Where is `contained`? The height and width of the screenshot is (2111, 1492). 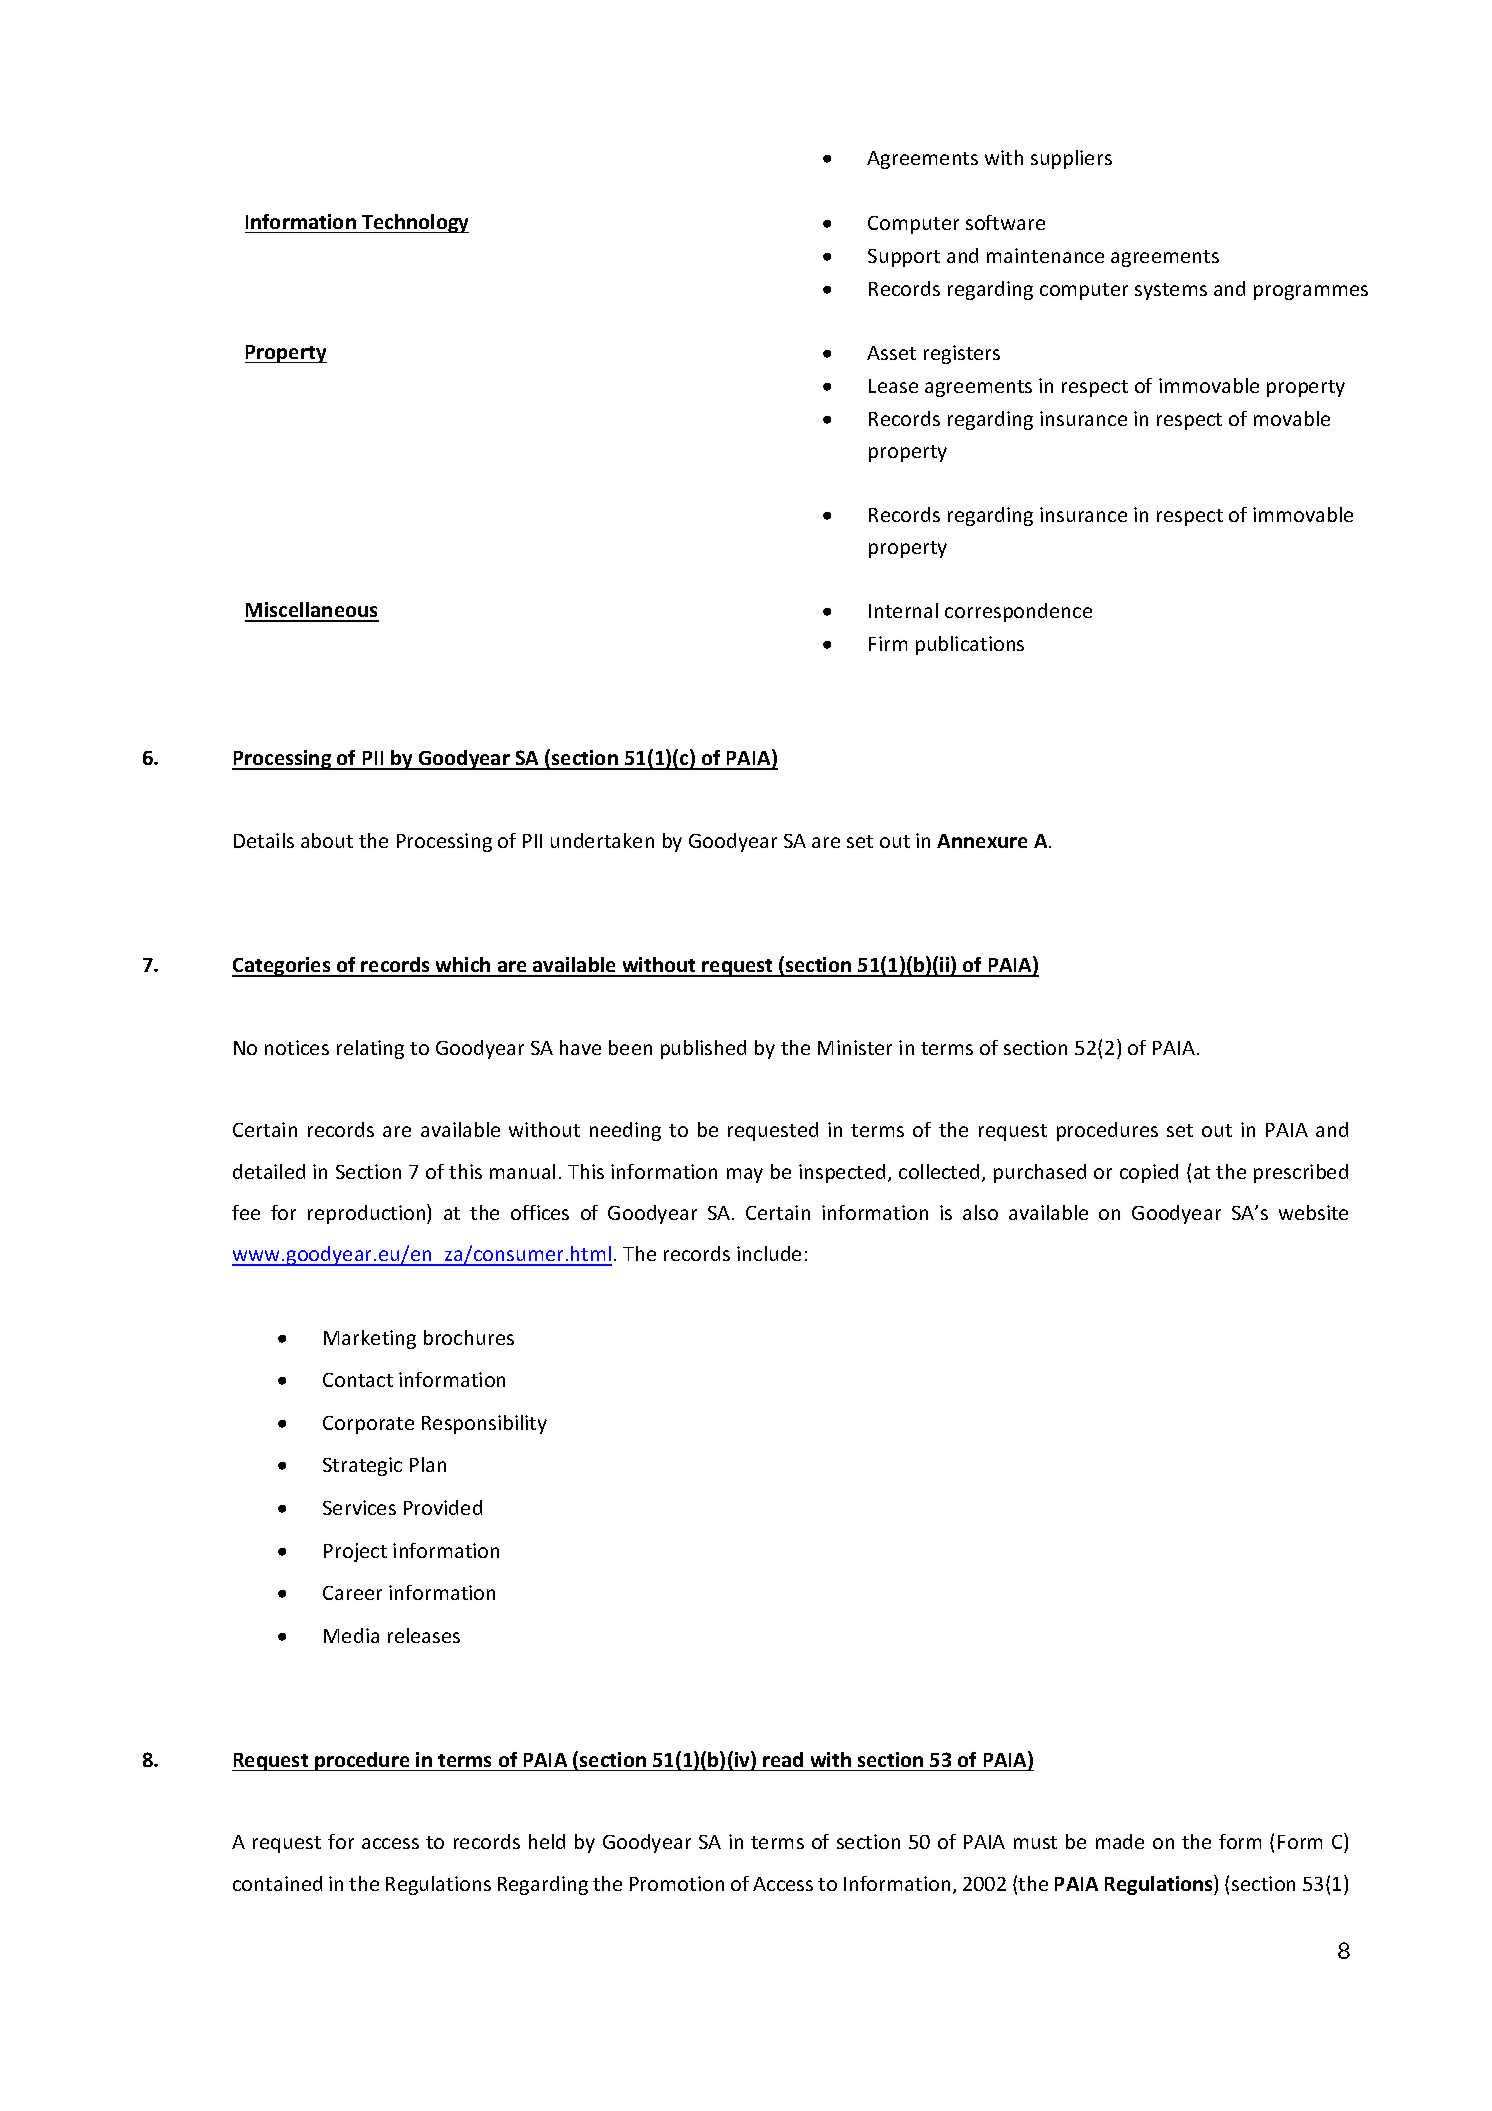 contained is located at coordinates (277, 1883).
